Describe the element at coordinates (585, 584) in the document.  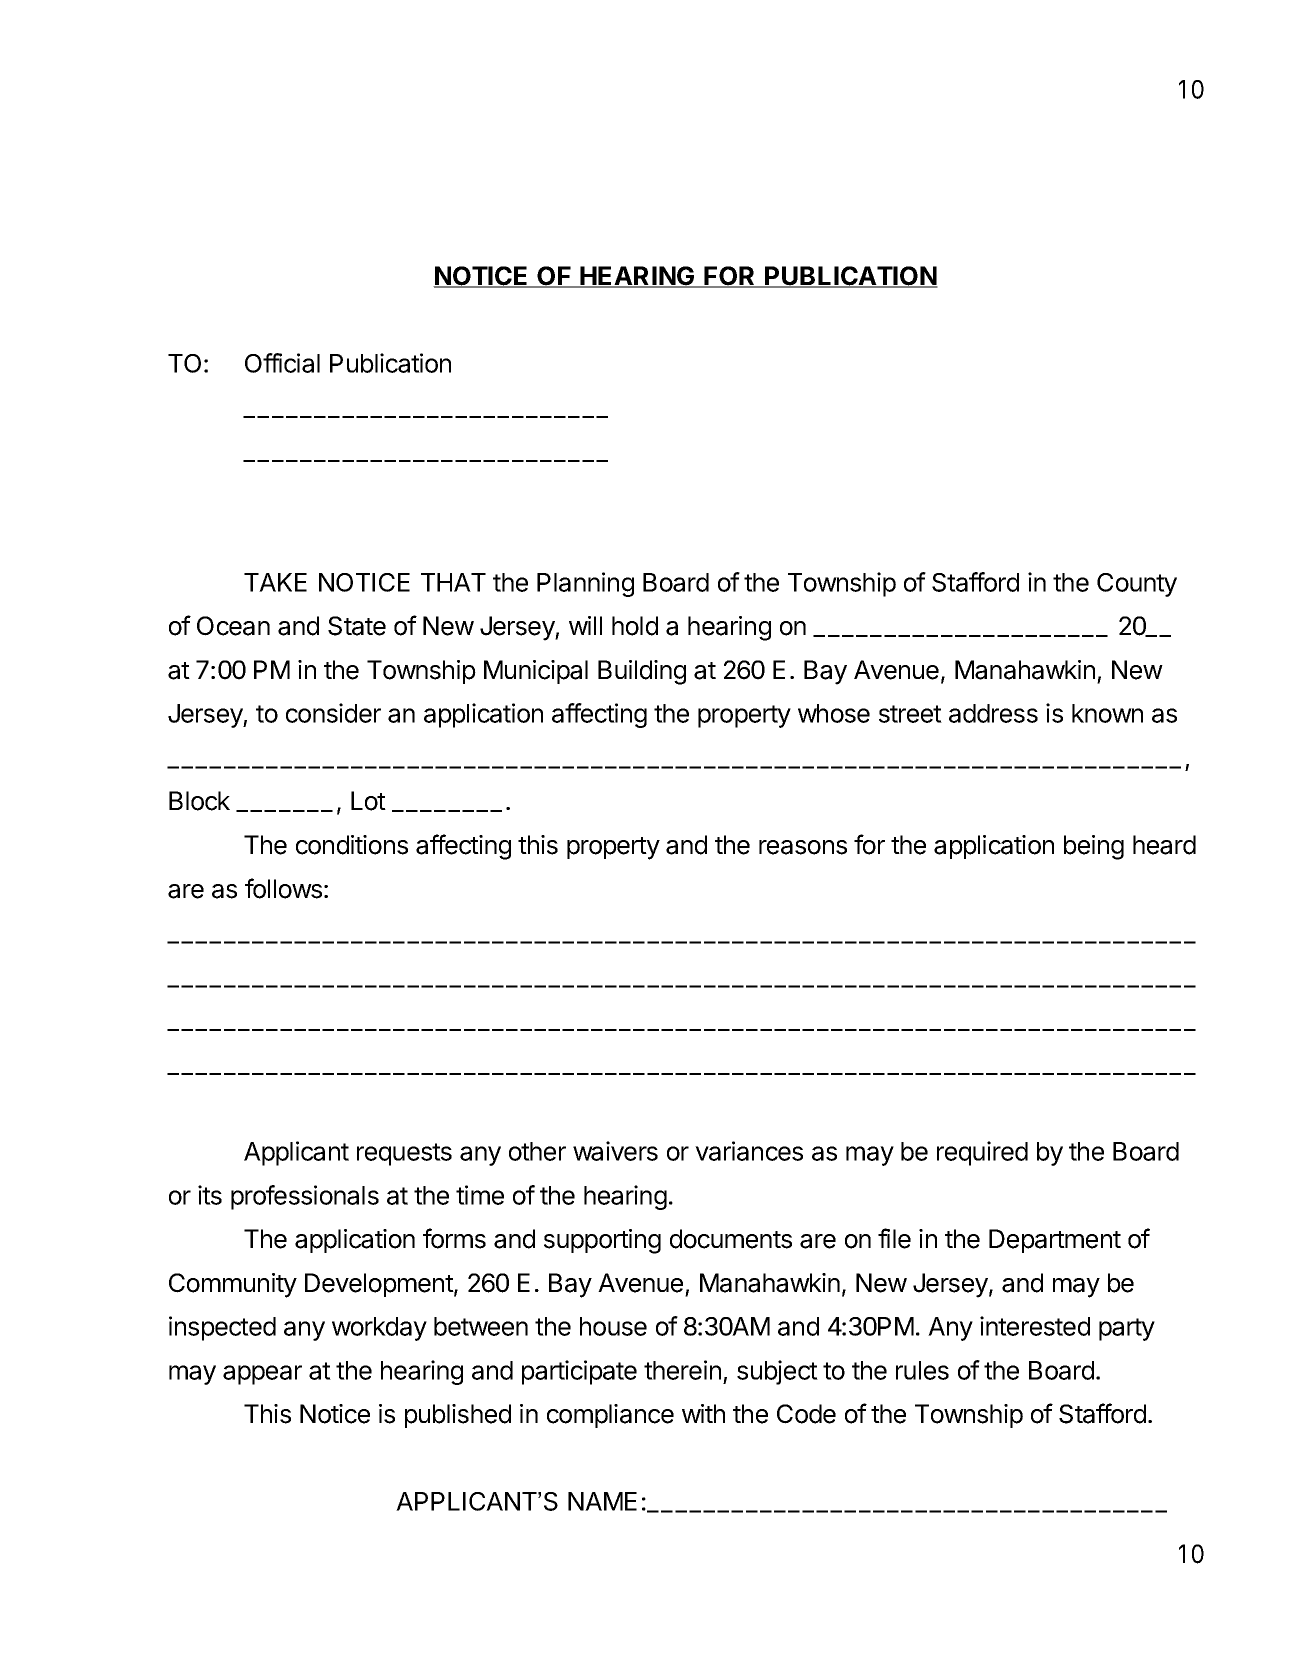
I see `Planning` at that location.
